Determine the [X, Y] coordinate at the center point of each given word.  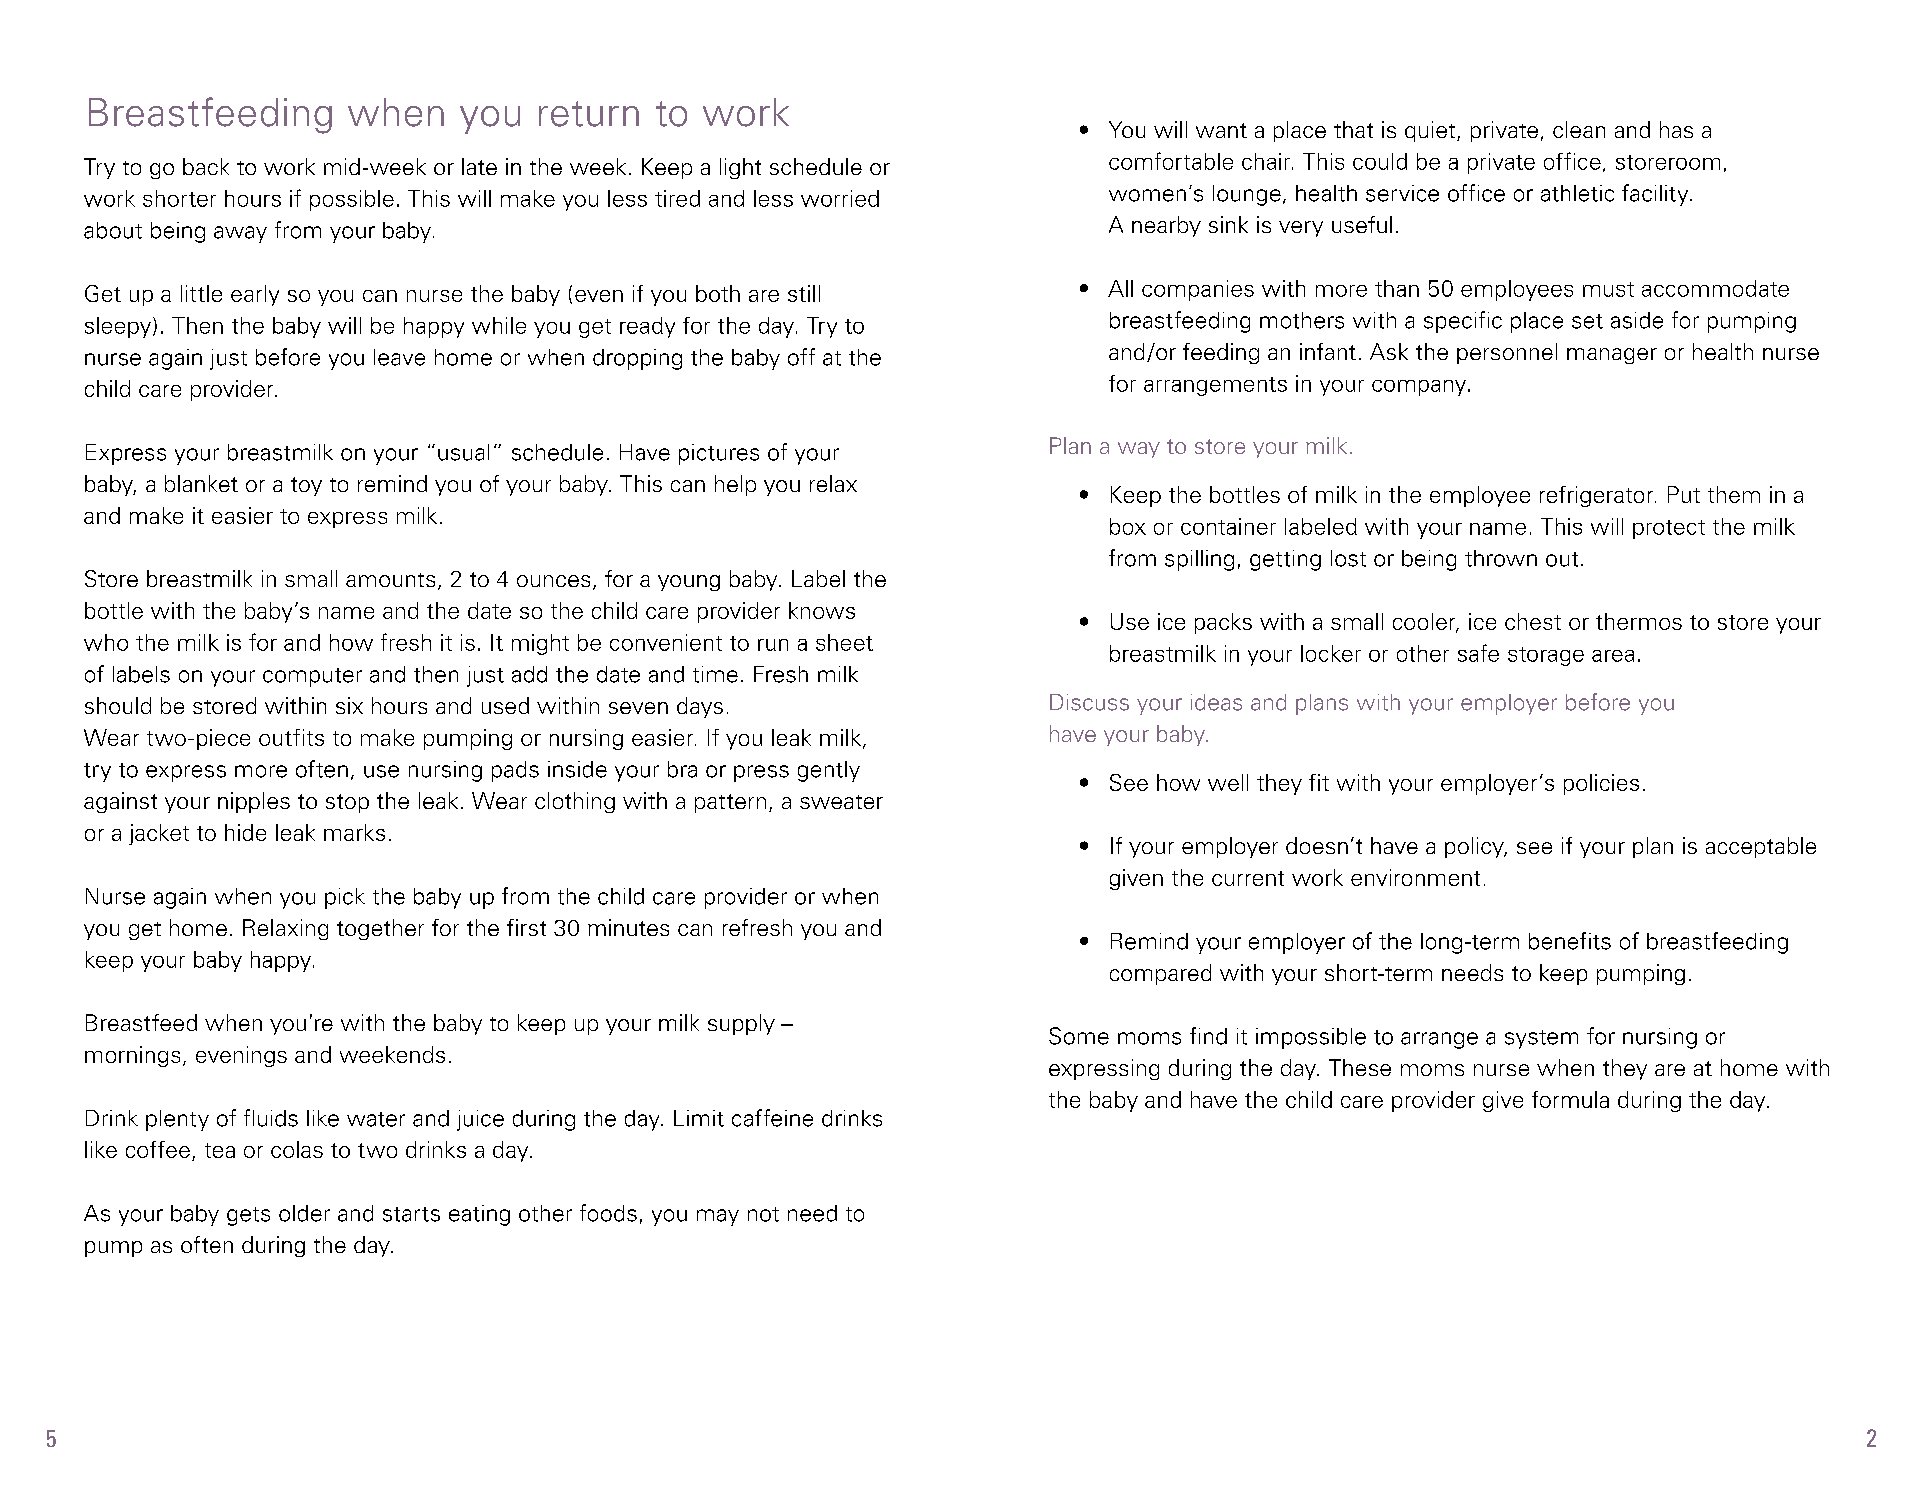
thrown [1501, 558]
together [380, 929]
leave [399, 357]
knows [822, 610]
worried [840, 198]
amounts [390, 580]
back [206, 166]
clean [1579, 129]
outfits [291, 737]
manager [1612, 356]
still [804, 293]
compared [1160, 974]
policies [1601, 784]
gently [829, 771]
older [304, 1213]
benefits [1570, 941]
